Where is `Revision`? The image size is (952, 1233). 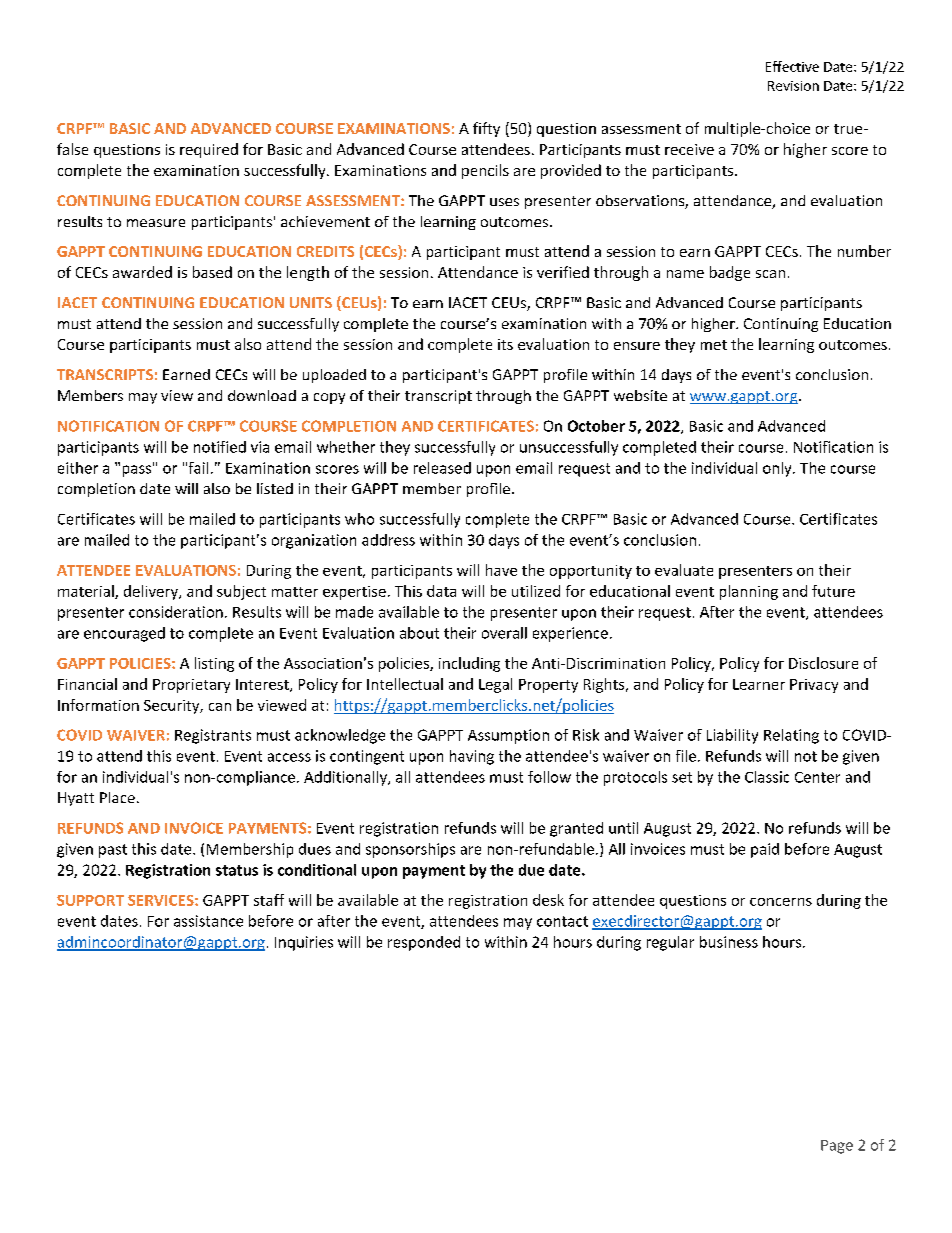
Revision is located at coordinates (793, 86).
